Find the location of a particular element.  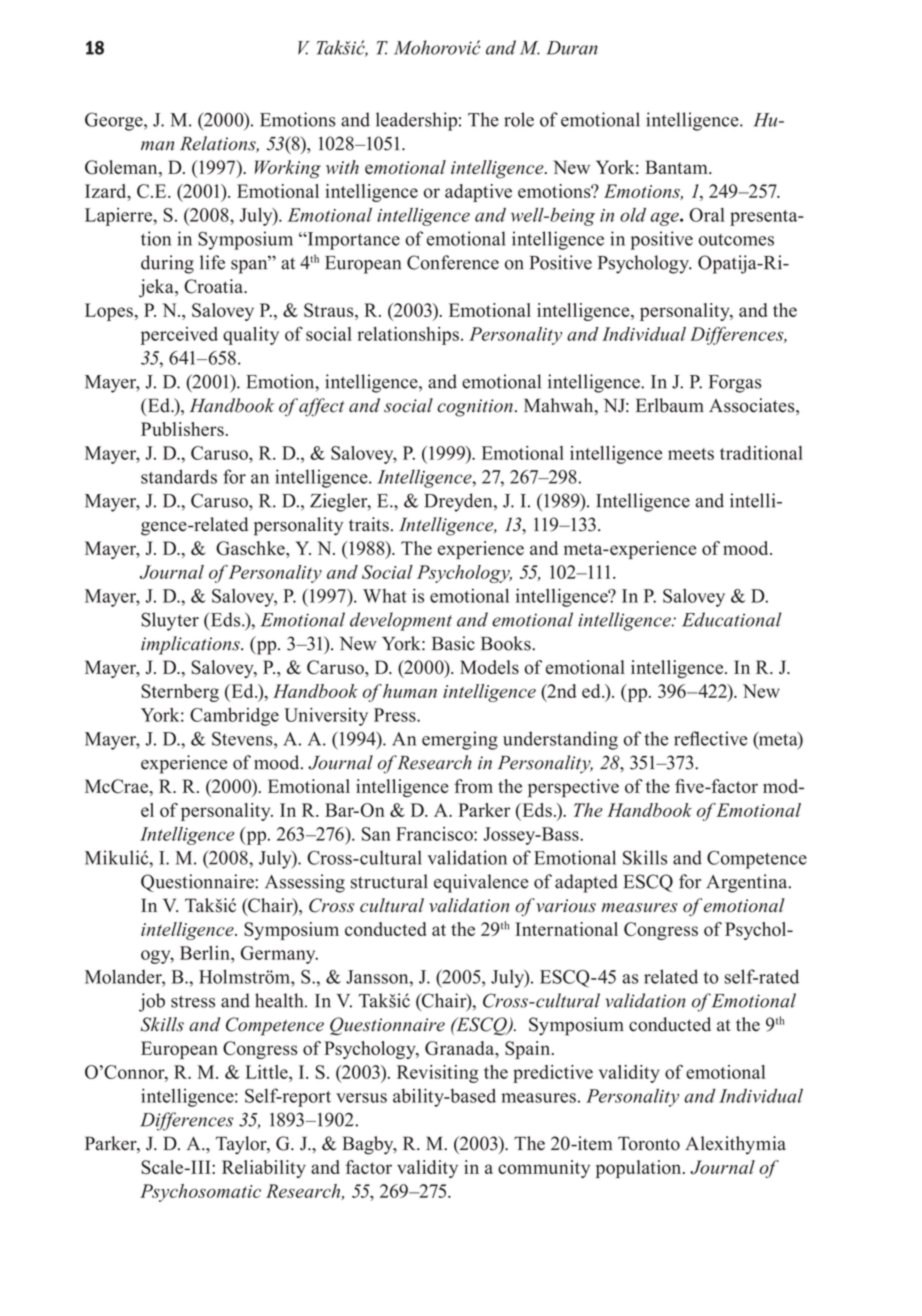

Psychosomatic is located at coordinates (200, 1193).
